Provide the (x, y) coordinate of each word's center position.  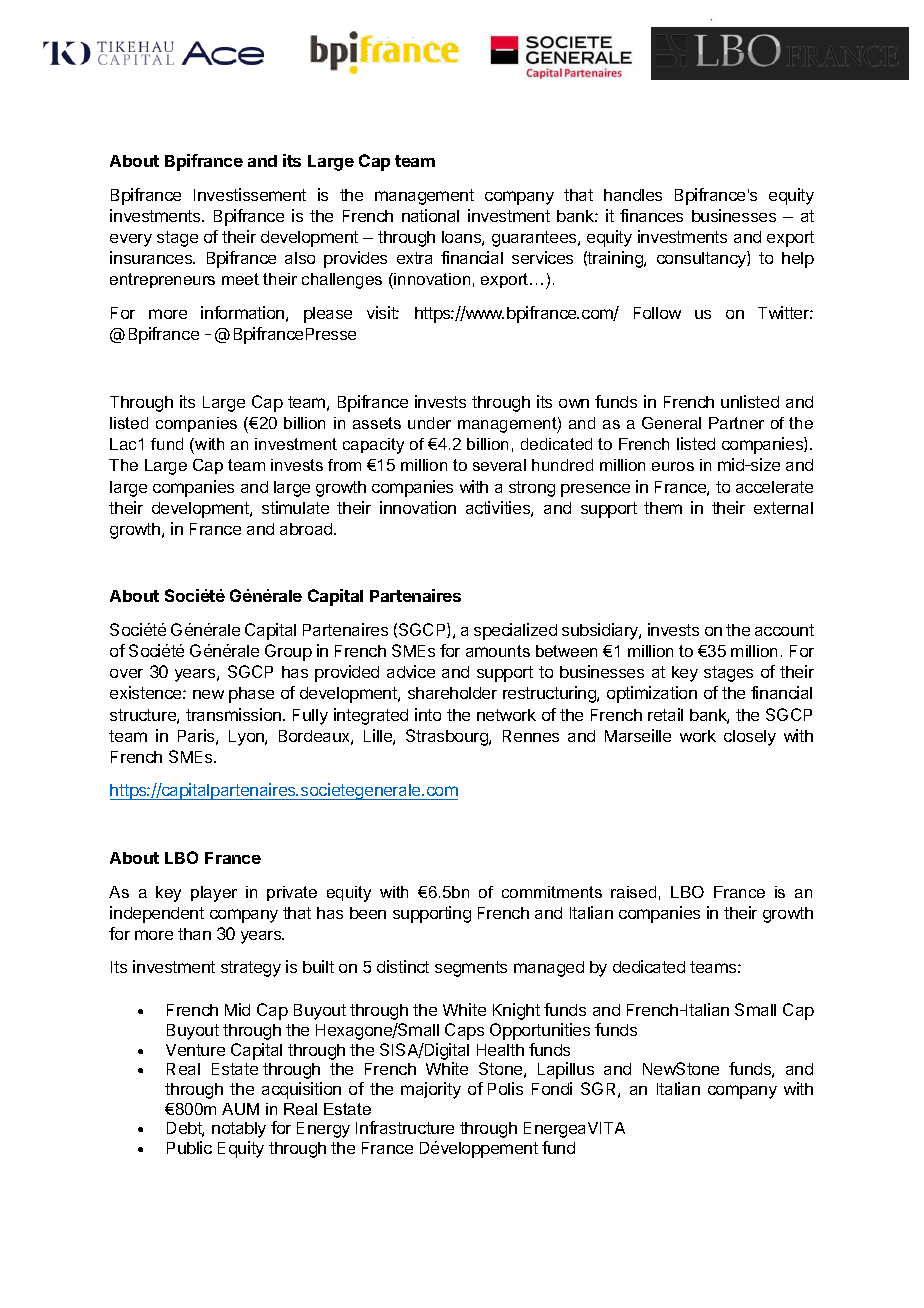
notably (239, 1130)
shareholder (452, 693)
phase (251, 695)
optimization (652, 694)
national (430, 215)
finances (651, 215)
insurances (152, 257)
